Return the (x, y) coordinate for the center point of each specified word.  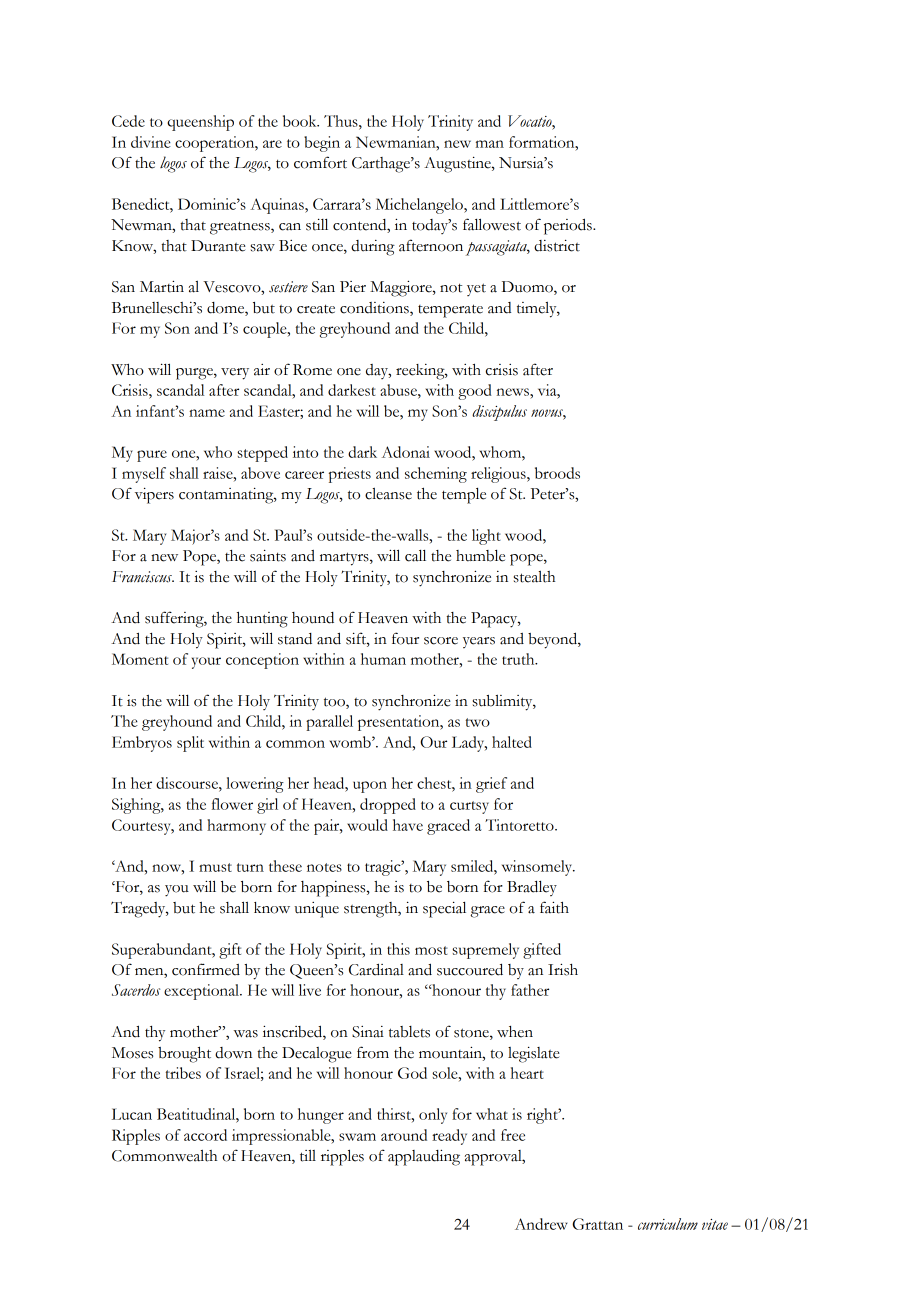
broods (557, 473)
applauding (424, 1157)
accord (205, 1135)
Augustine (458, 164)
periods (569, 226)
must (215, 867)
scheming (436, 475)
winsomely (538, 868)
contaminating (227, 495)
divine (151, 142)
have (408, 825)
